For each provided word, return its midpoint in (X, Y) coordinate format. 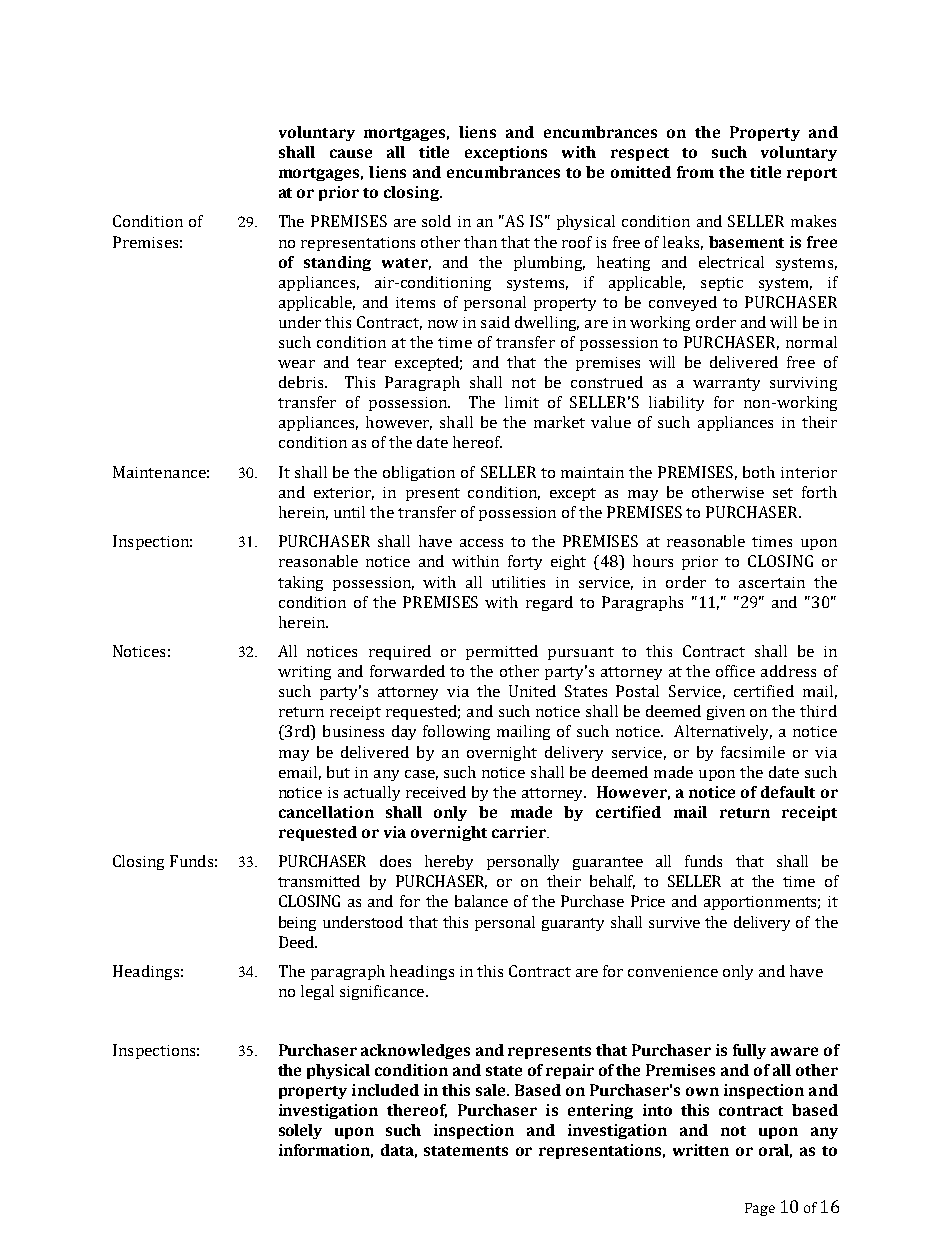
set (783, 493)
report (812, 174)
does (395, 861)
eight (568, 562)
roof (577, 242)
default (788, 792)
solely (300, 1131)
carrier (520, 832)
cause (351, 153)
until (349, 512)
